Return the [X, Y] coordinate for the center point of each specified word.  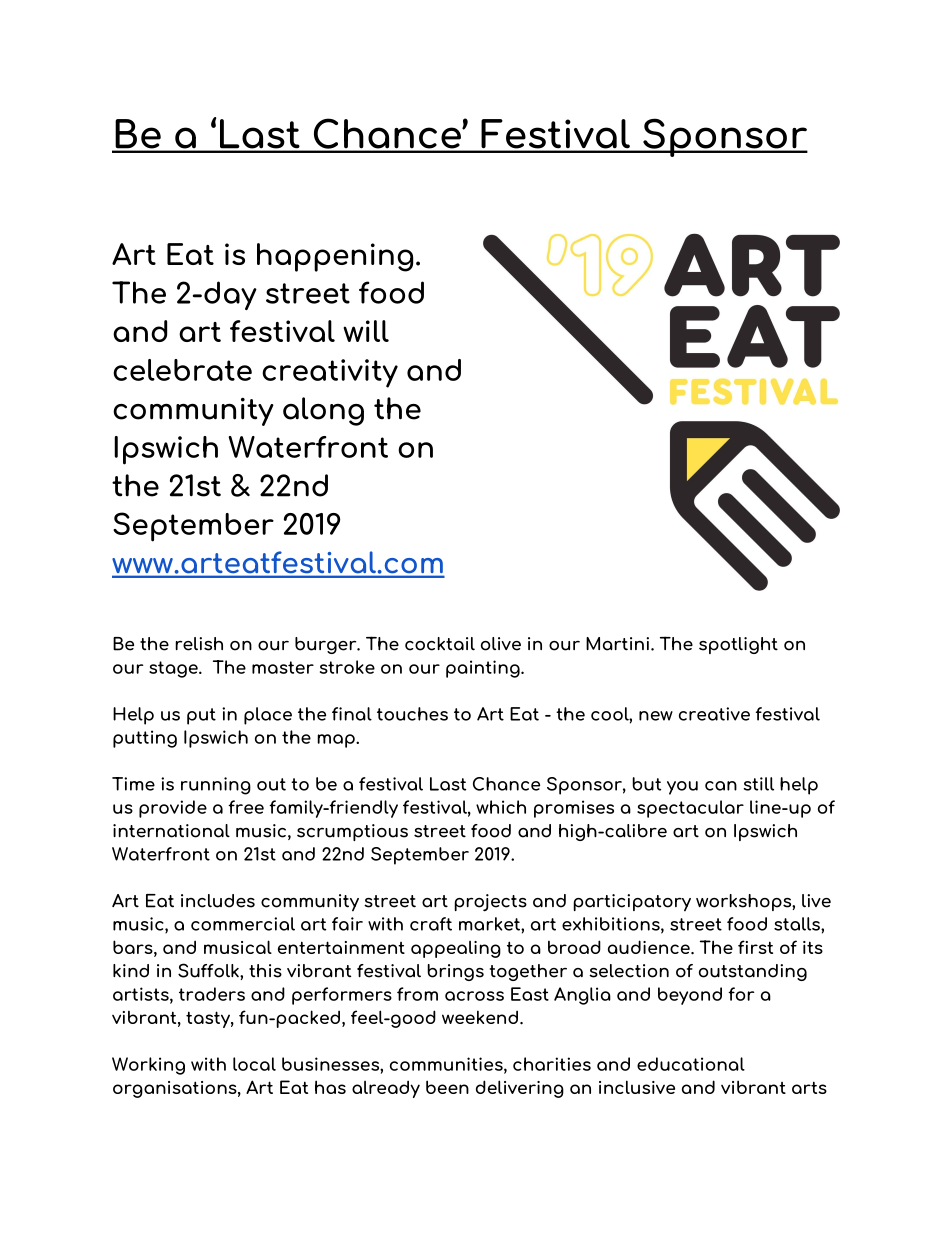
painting [484, 669]
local [254, 1064]
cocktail [440, 644]
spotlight [738, 645]
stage [174, 669]
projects [490, 903]
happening [335, 257]
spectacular [690, 809]
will [366, 331]
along [323, 411]
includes [218, 901]
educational [691, 1064]
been [447, 1087]
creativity [330, 373]
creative [714, 714]
